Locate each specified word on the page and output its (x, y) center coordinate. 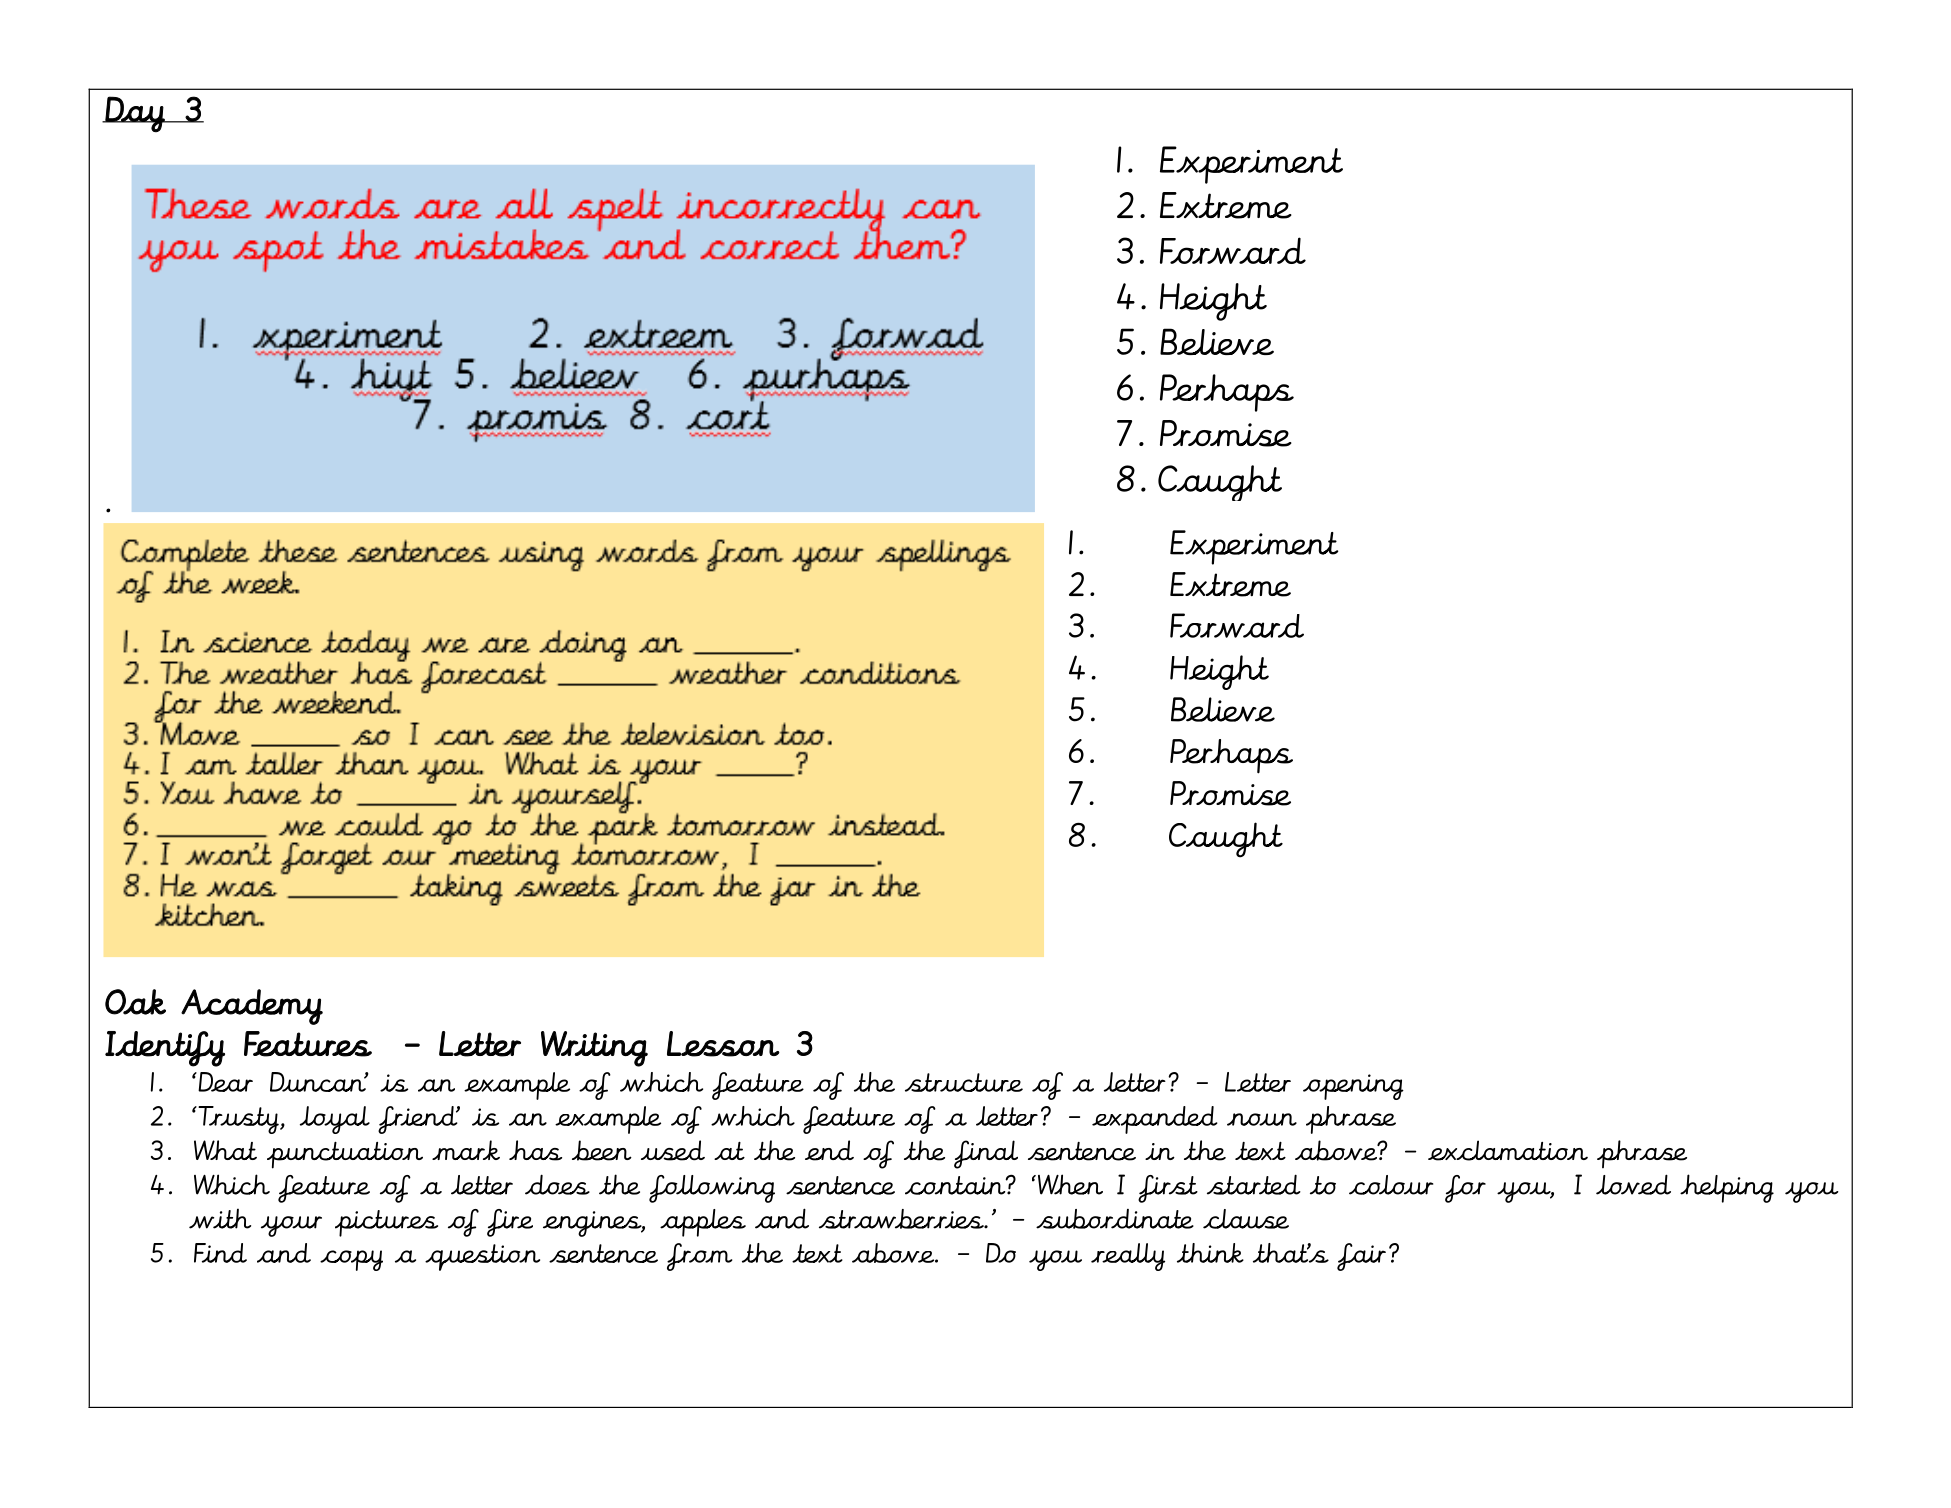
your (291, 1226)
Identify (165, 1049)
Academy (252, 1007)
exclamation (1508, 1150)
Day (135, 114)
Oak (135, 1002)
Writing (594, 1049)
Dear (224, 1082)
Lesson (723, 1044)
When (1069, 1184)
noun (1262, 1119)
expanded (1155, 1120)
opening (1353, 1087)
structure (964, 1082)
